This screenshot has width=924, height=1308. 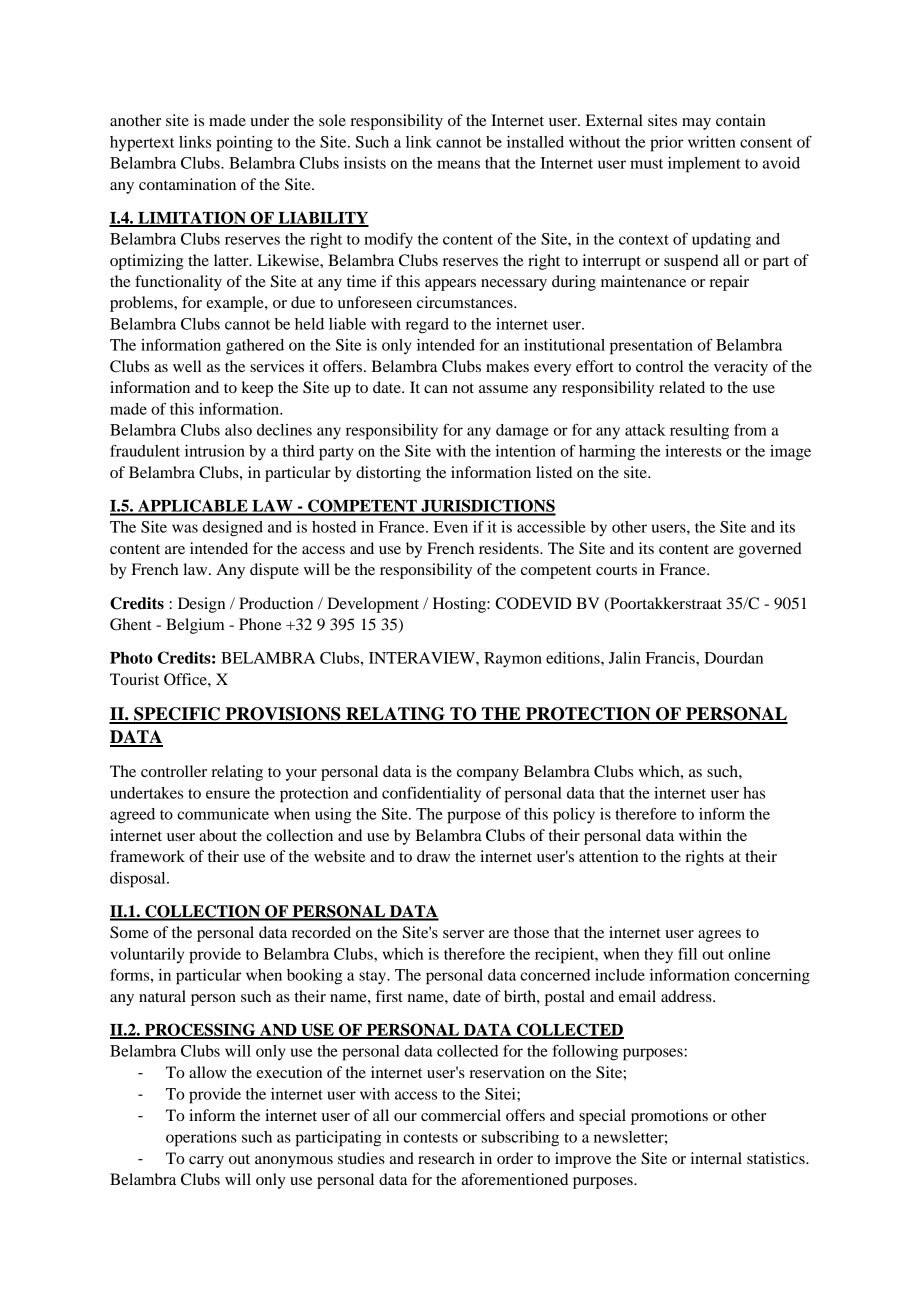 I want to click on related, so click(x=682, y=387).
